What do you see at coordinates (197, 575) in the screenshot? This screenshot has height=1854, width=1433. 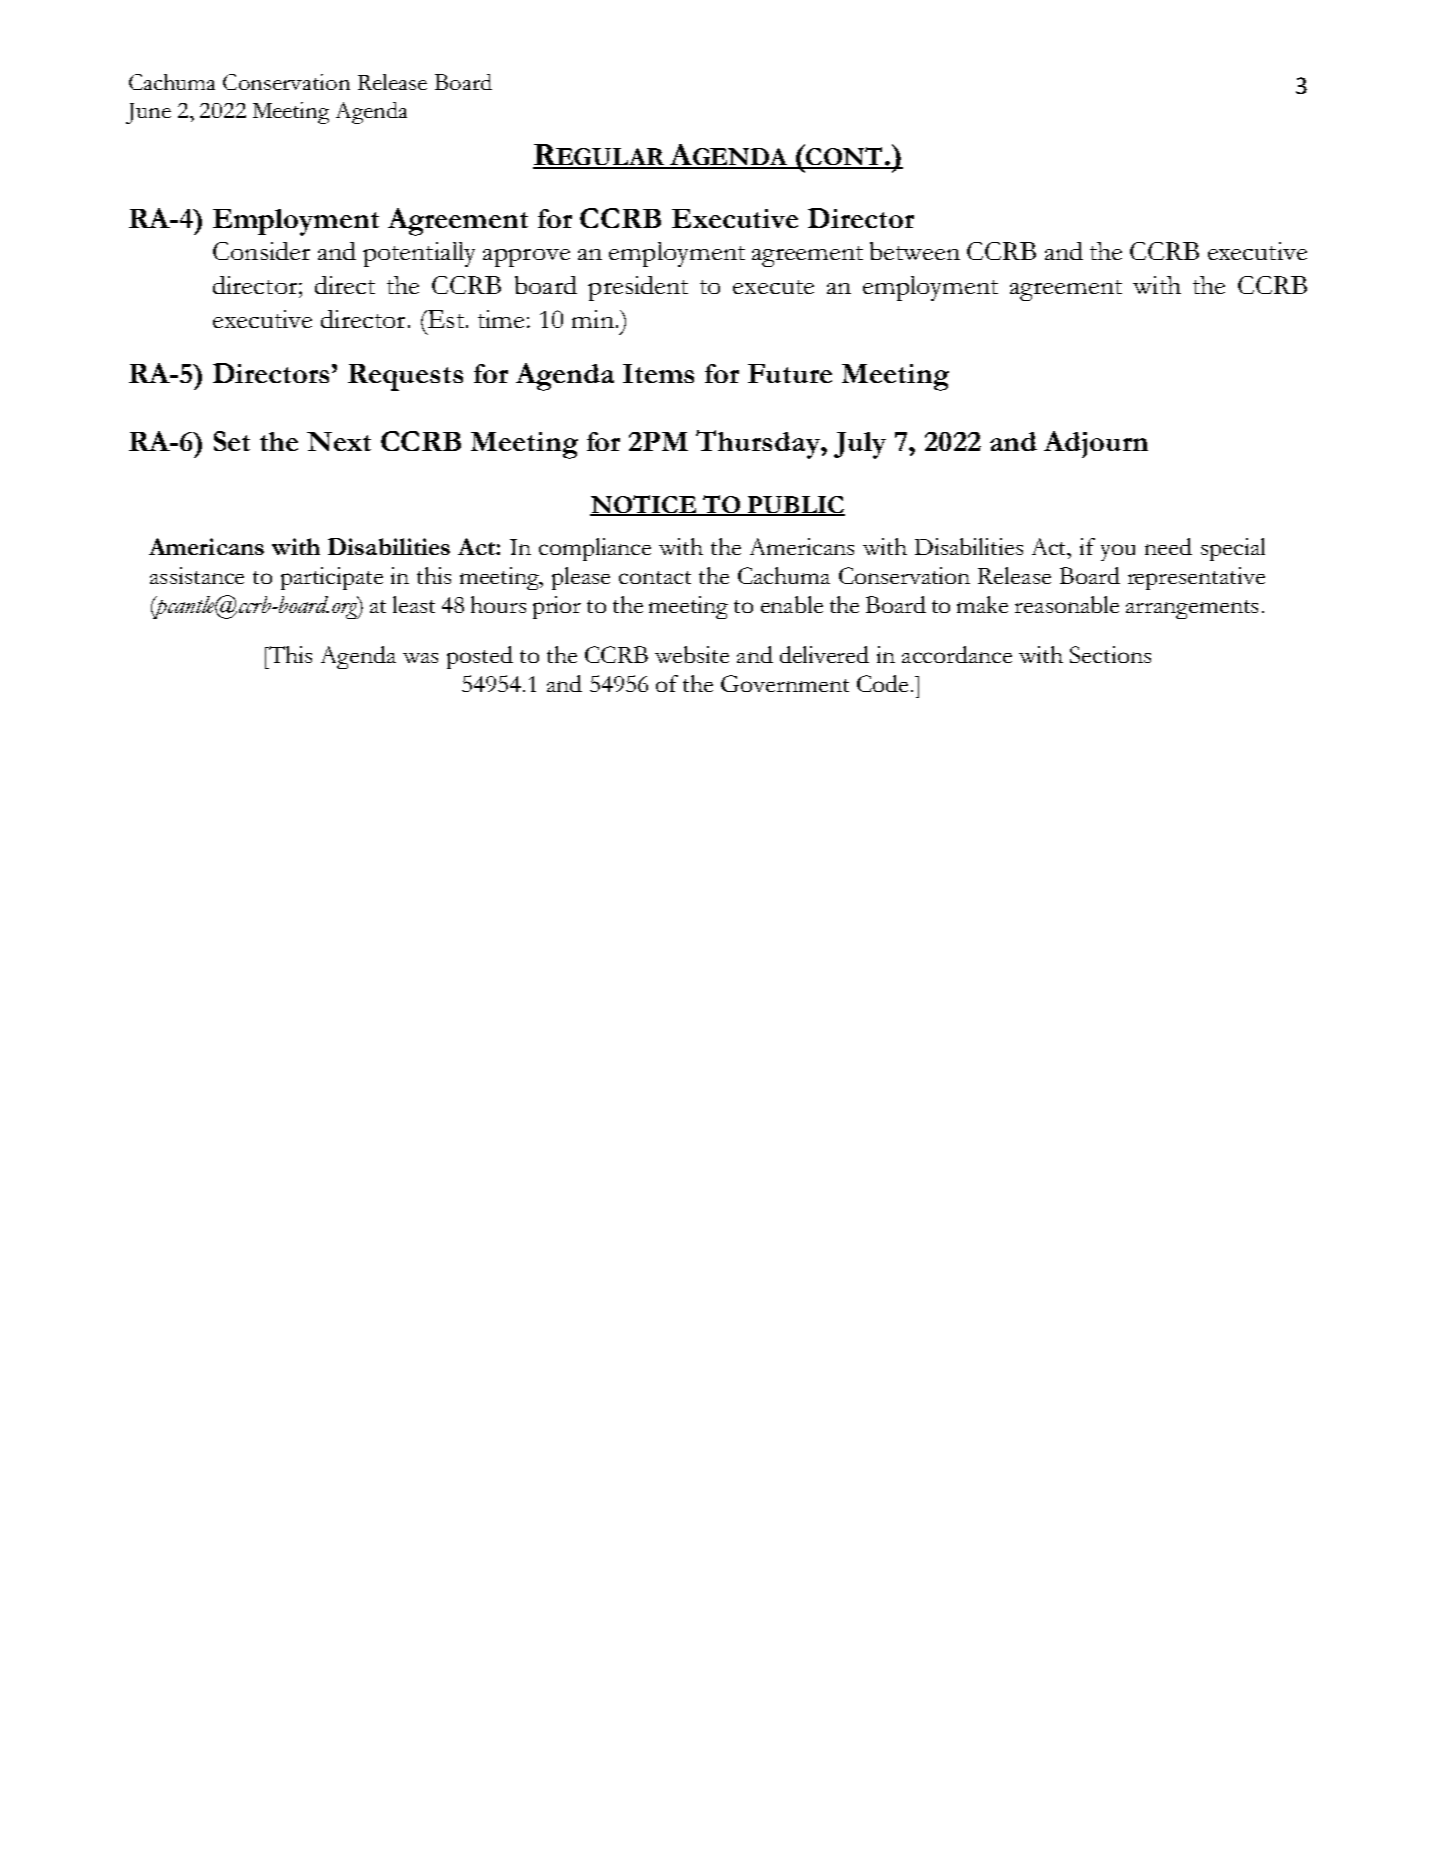 I see `assistance` at bounding box center [197, 575].
